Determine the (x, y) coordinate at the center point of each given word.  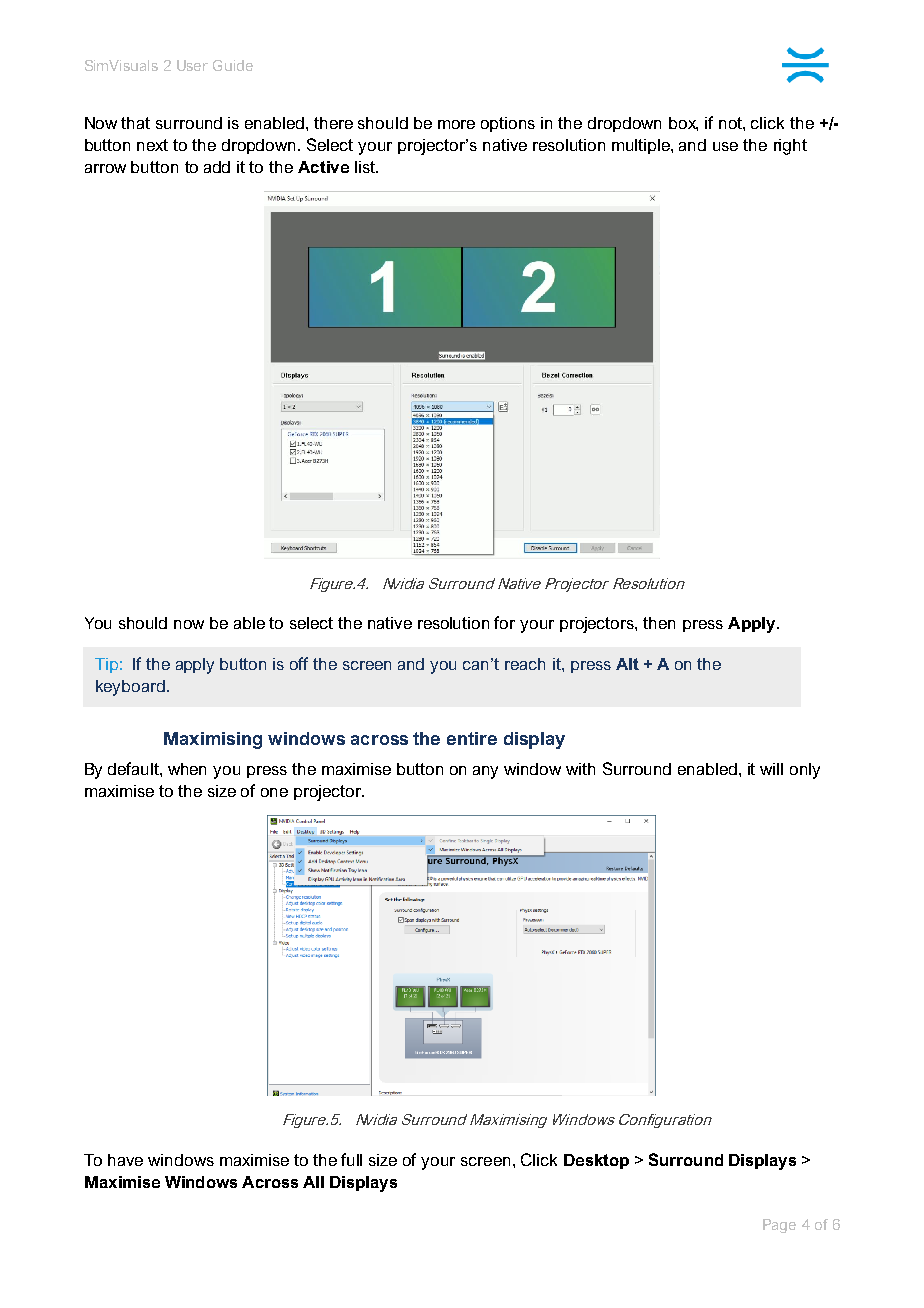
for (504, 622)
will (771, 769)
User (192, 65)
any (485, 772)
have (125, 1160)
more (456, 124)
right (790, 147)
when (187, 769)
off (299, 663)
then (659, 623)
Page (779, 1226)
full (351, 1159)
